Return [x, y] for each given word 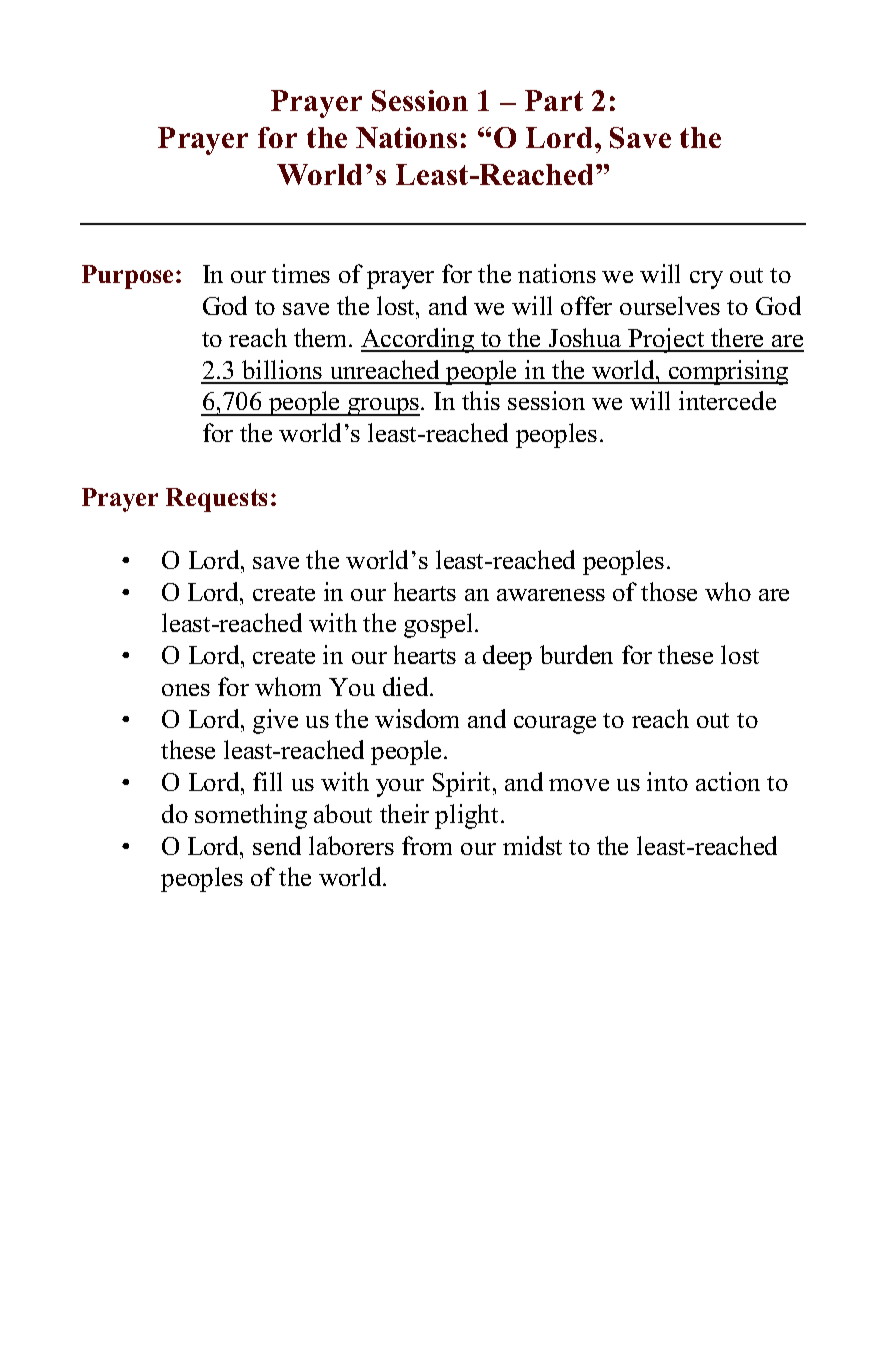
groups [383, 407]
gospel [438, 625]
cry [706, 280]
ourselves [670, 305]
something [251, 816]
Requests [216, 500]
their [404, 813]
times [301, 273]
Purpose [127, 277]
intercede [727, 400]
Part [554, 100]
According [418, 340]
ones [186, 690]
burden [576, 654]
